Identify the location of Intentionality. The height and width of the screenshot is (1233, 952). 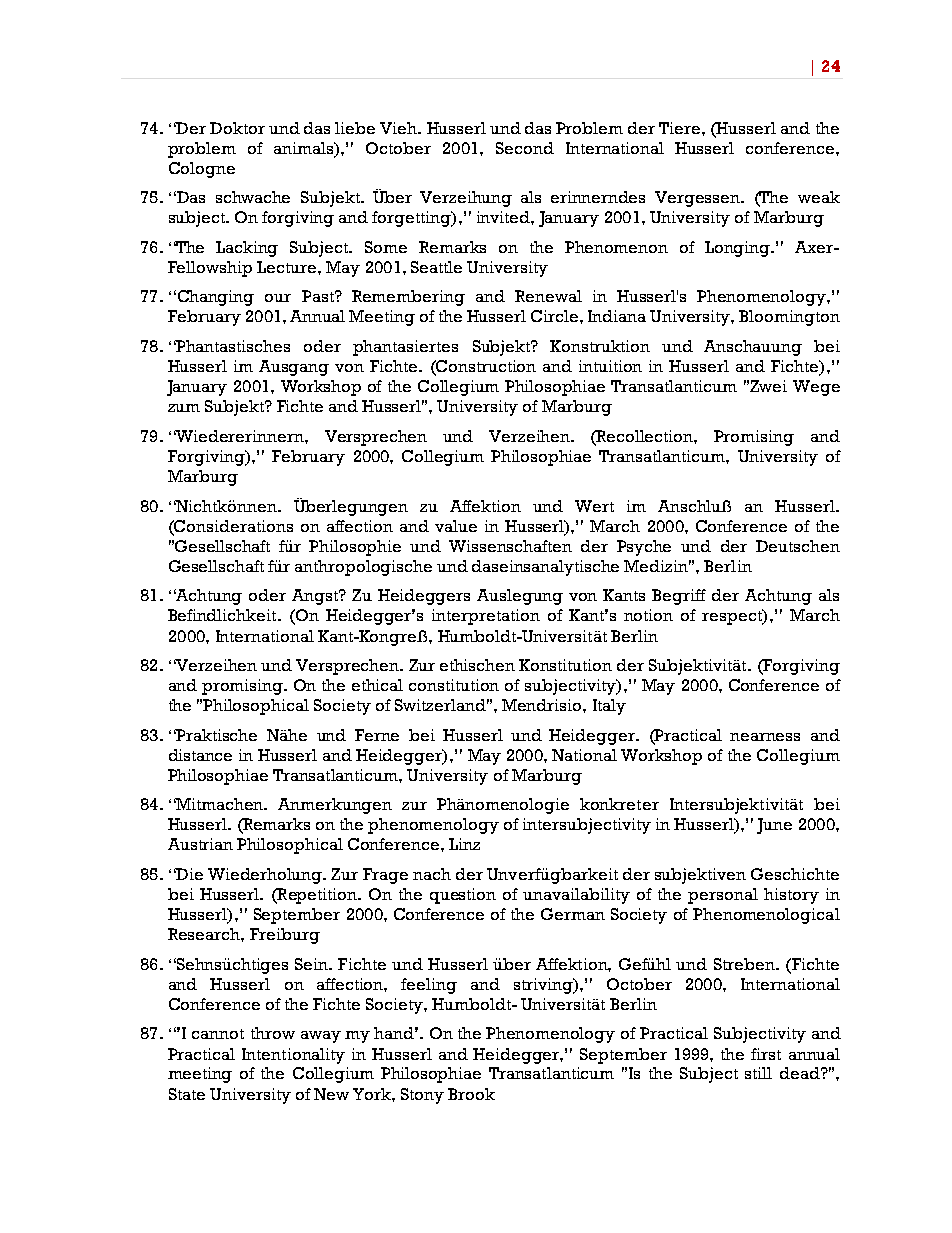
(293, 1056).
